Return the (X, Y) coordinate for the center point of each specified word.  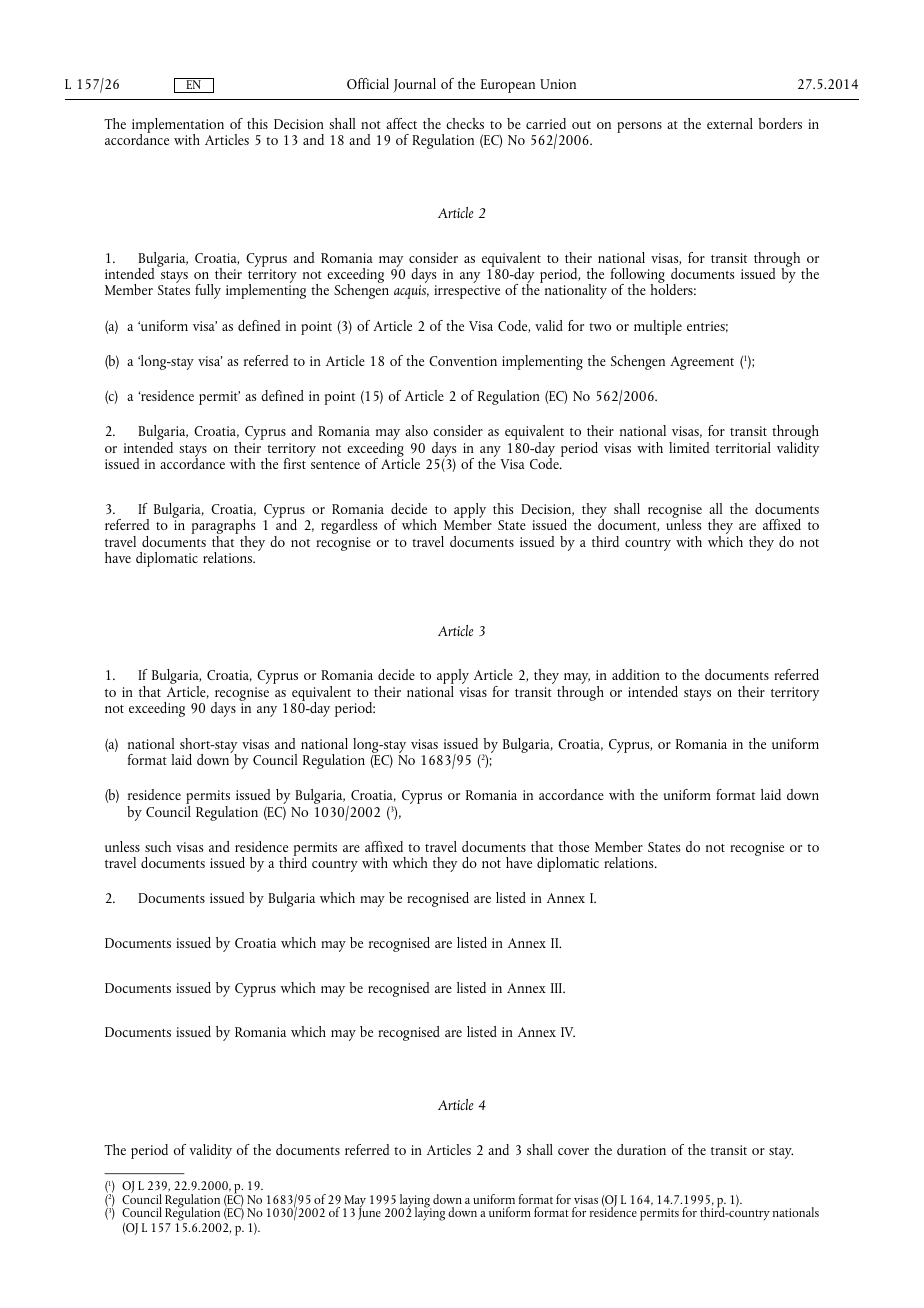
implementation (178, 126)
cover (573, 1151)
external (730, 123)
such (158, 846)
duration (641, 1149)
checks (465, 123)
